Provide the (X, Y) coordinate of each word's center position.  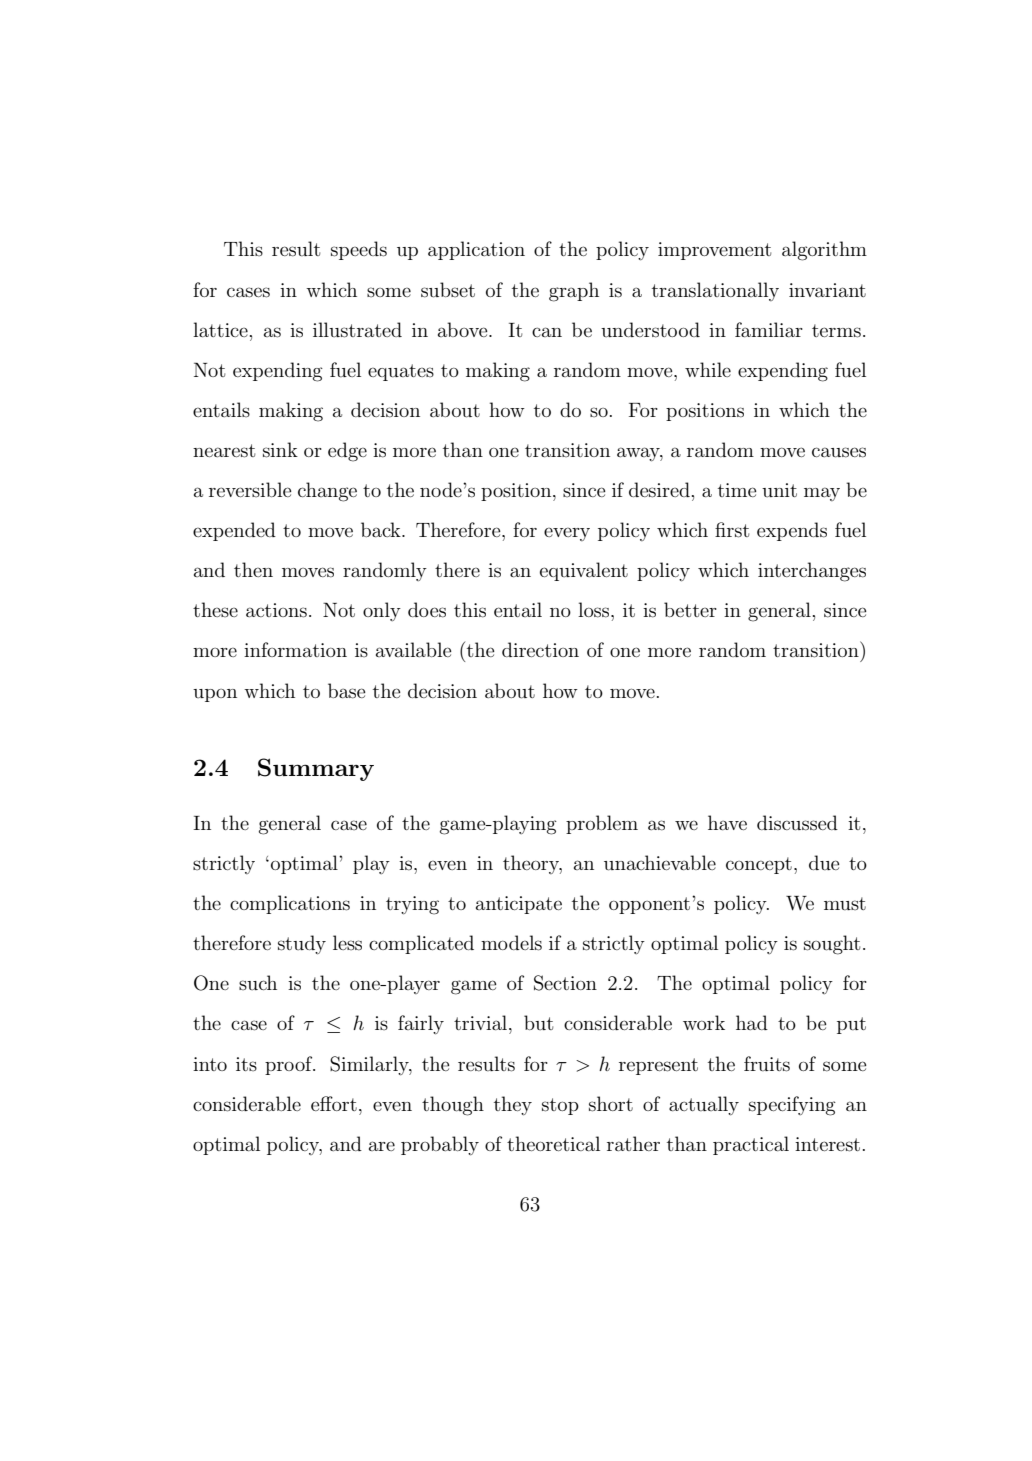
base (347, 691)
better (690, 609)
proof (290, 1065)
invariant (827, 290)
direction (540, 649)
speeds (359, 250)
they (513, 1105)
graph (574, 292)
